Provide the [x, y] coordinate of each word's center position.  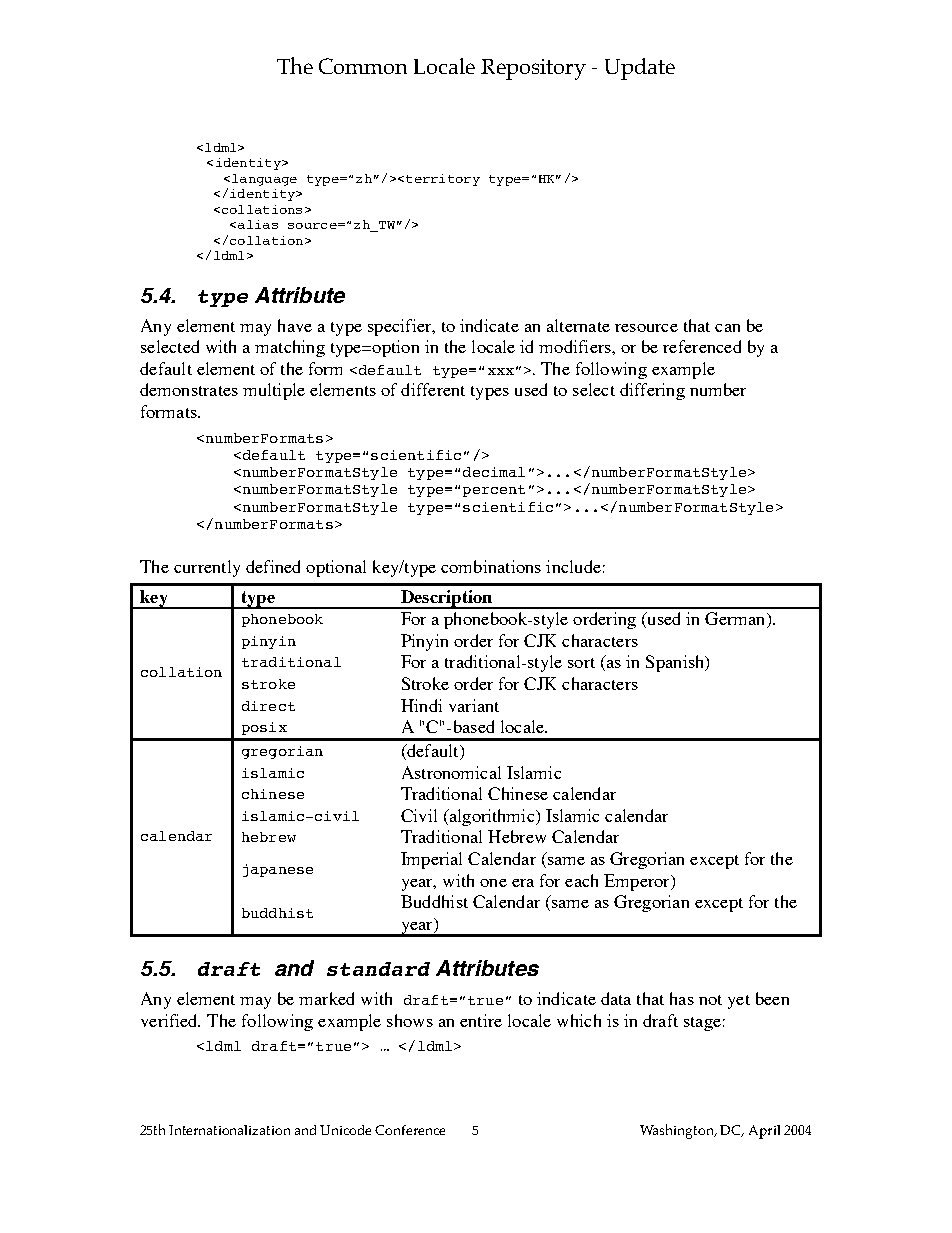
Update [640, 69]
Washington [678, 1131]
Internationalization [229, 1130]
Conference [410, 1130]
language [264, 180]
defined [273, 566]
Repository [533, 69]
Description [446, 599]
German [736, 620]
